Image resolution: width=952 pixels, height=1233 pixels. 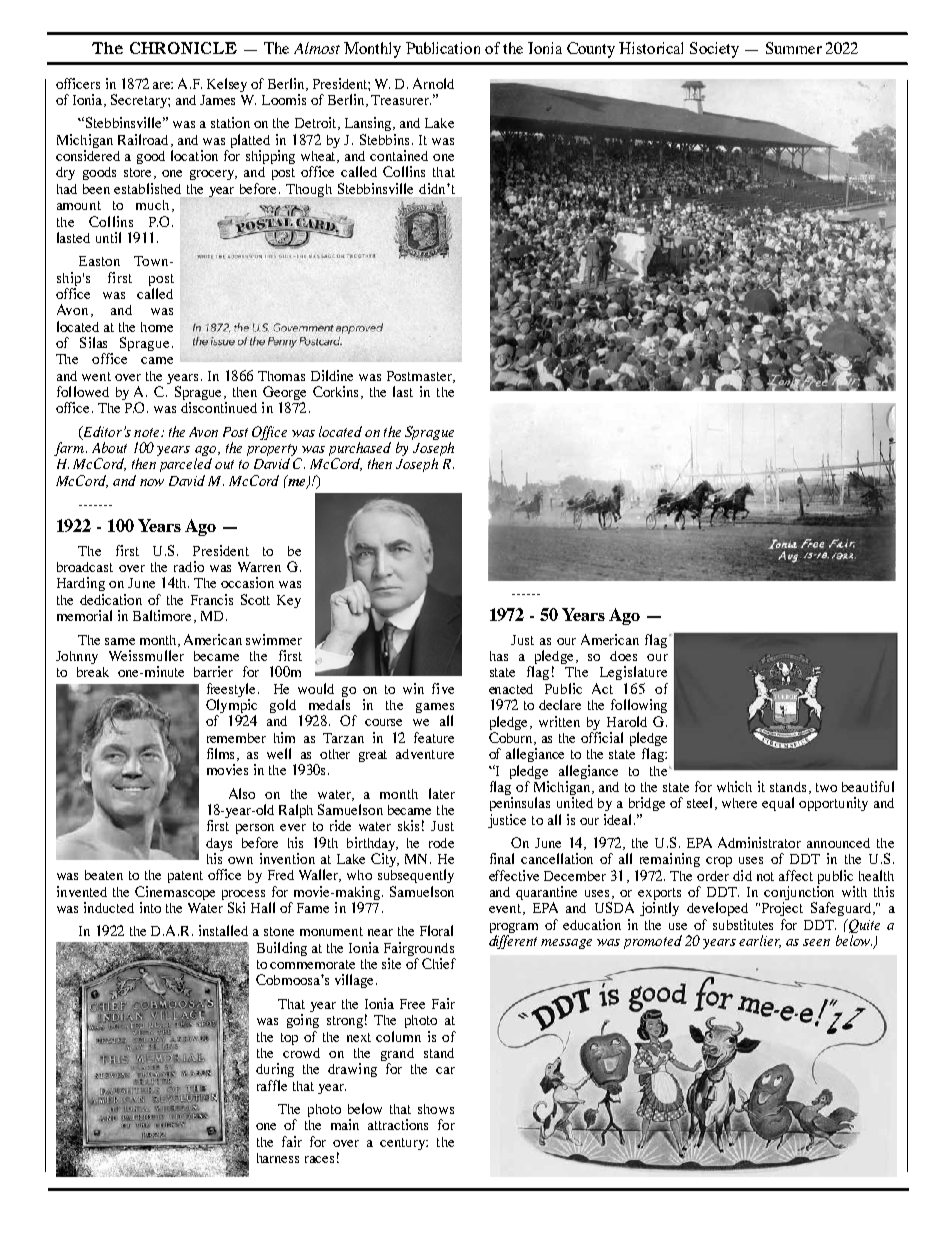 What do you see at coordinates (433, 83) in the document?
I see `Arnold` at bounding box center [433, 83].
